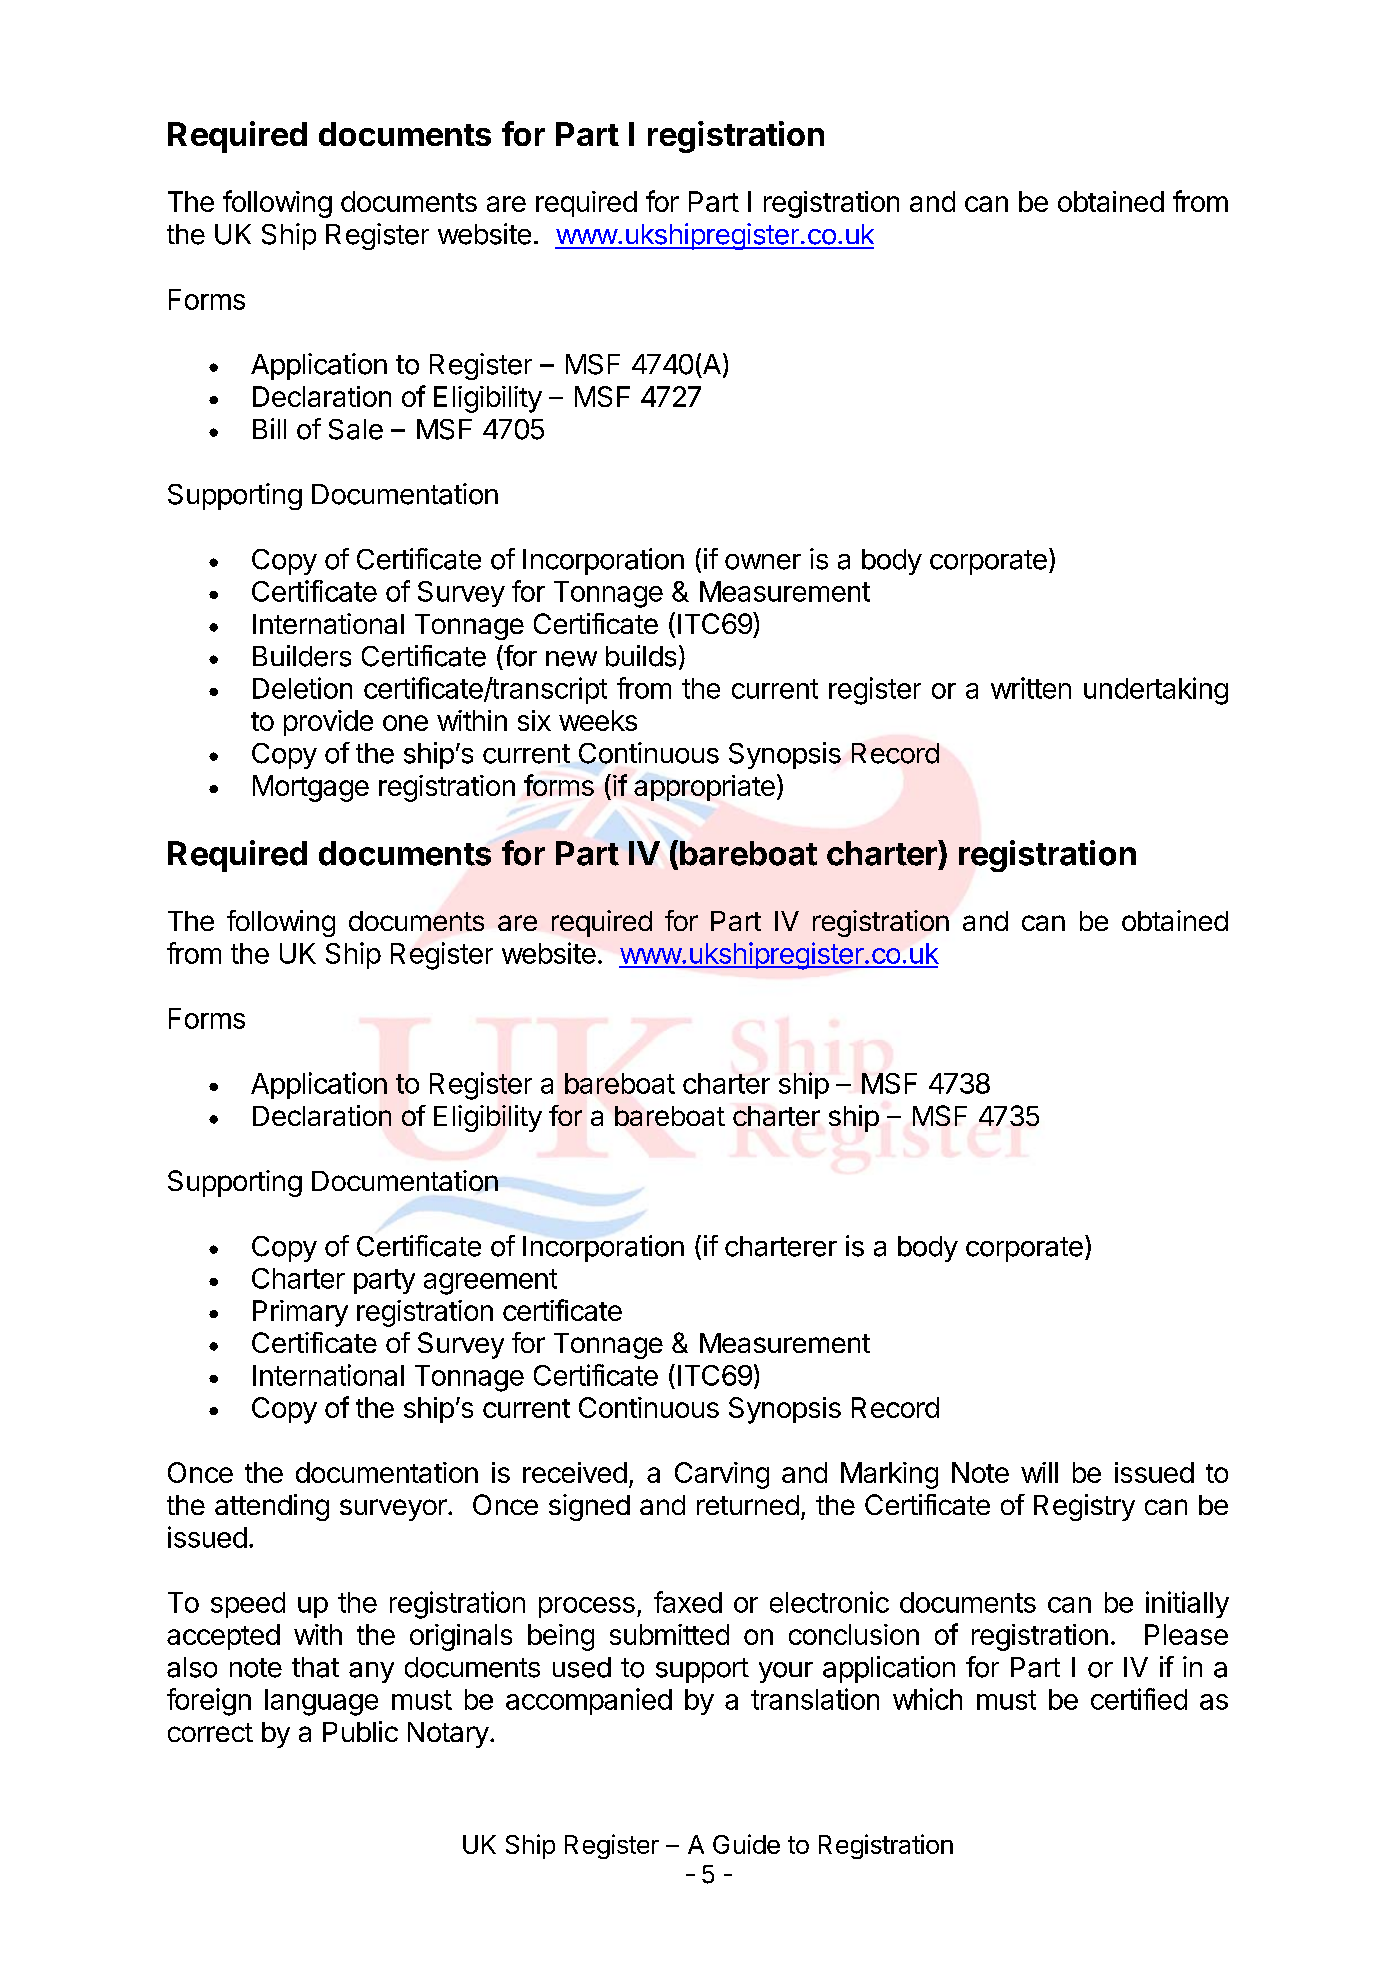 The width and height of the document is (1394, 1972). What do you see at coordinates (360, 1731) in the document?
I see `Public` at bounding box center [360, 1731].
